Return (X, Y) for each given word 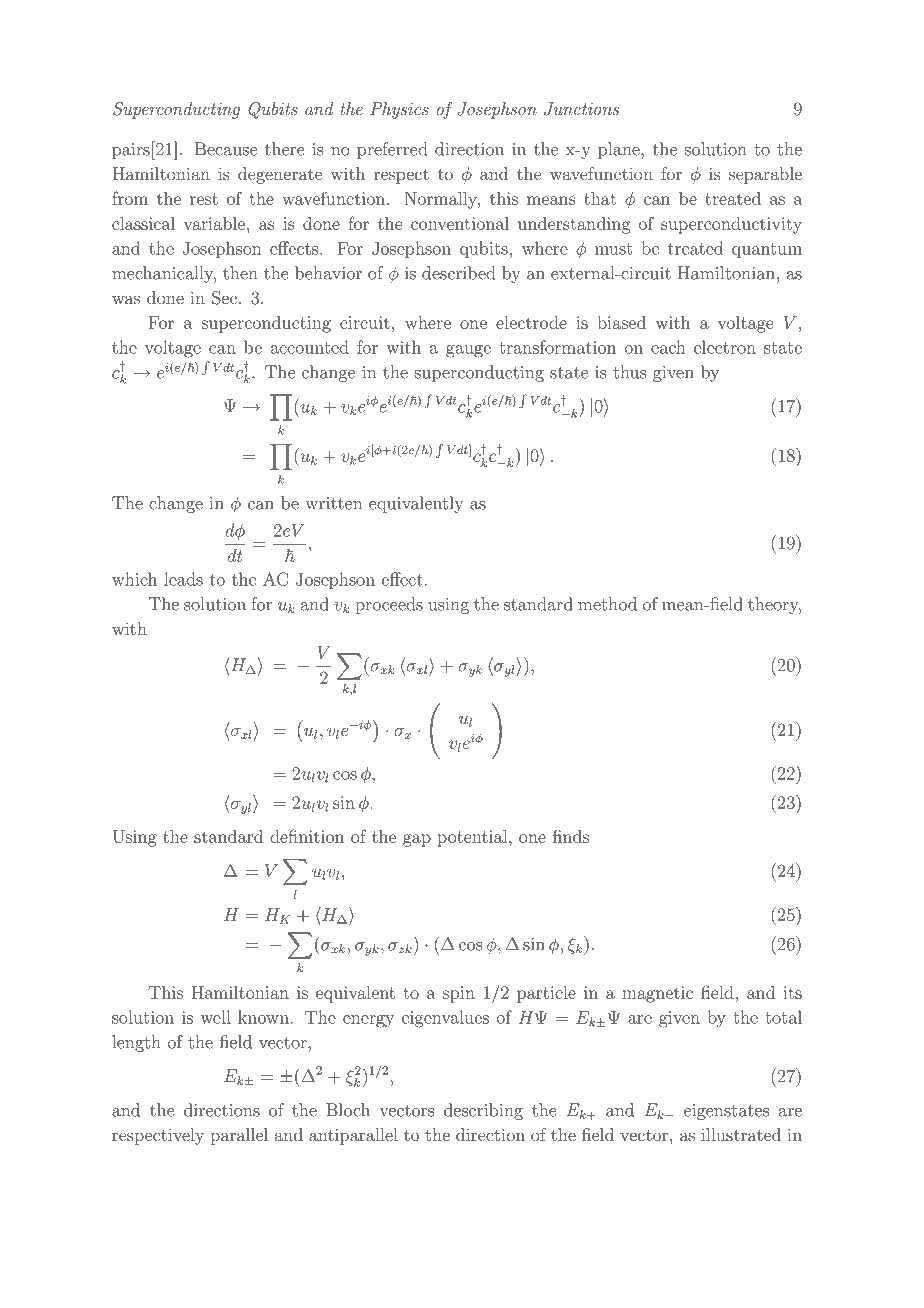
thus (630, 372)
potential (474, 838)
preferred (392, 150)
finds (571, 836)
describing (483, 1111)
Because (226, 149)
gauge (468, 351)
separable (765, 175)
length (136, 1043)
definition (307, 836)
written (333, 503)
